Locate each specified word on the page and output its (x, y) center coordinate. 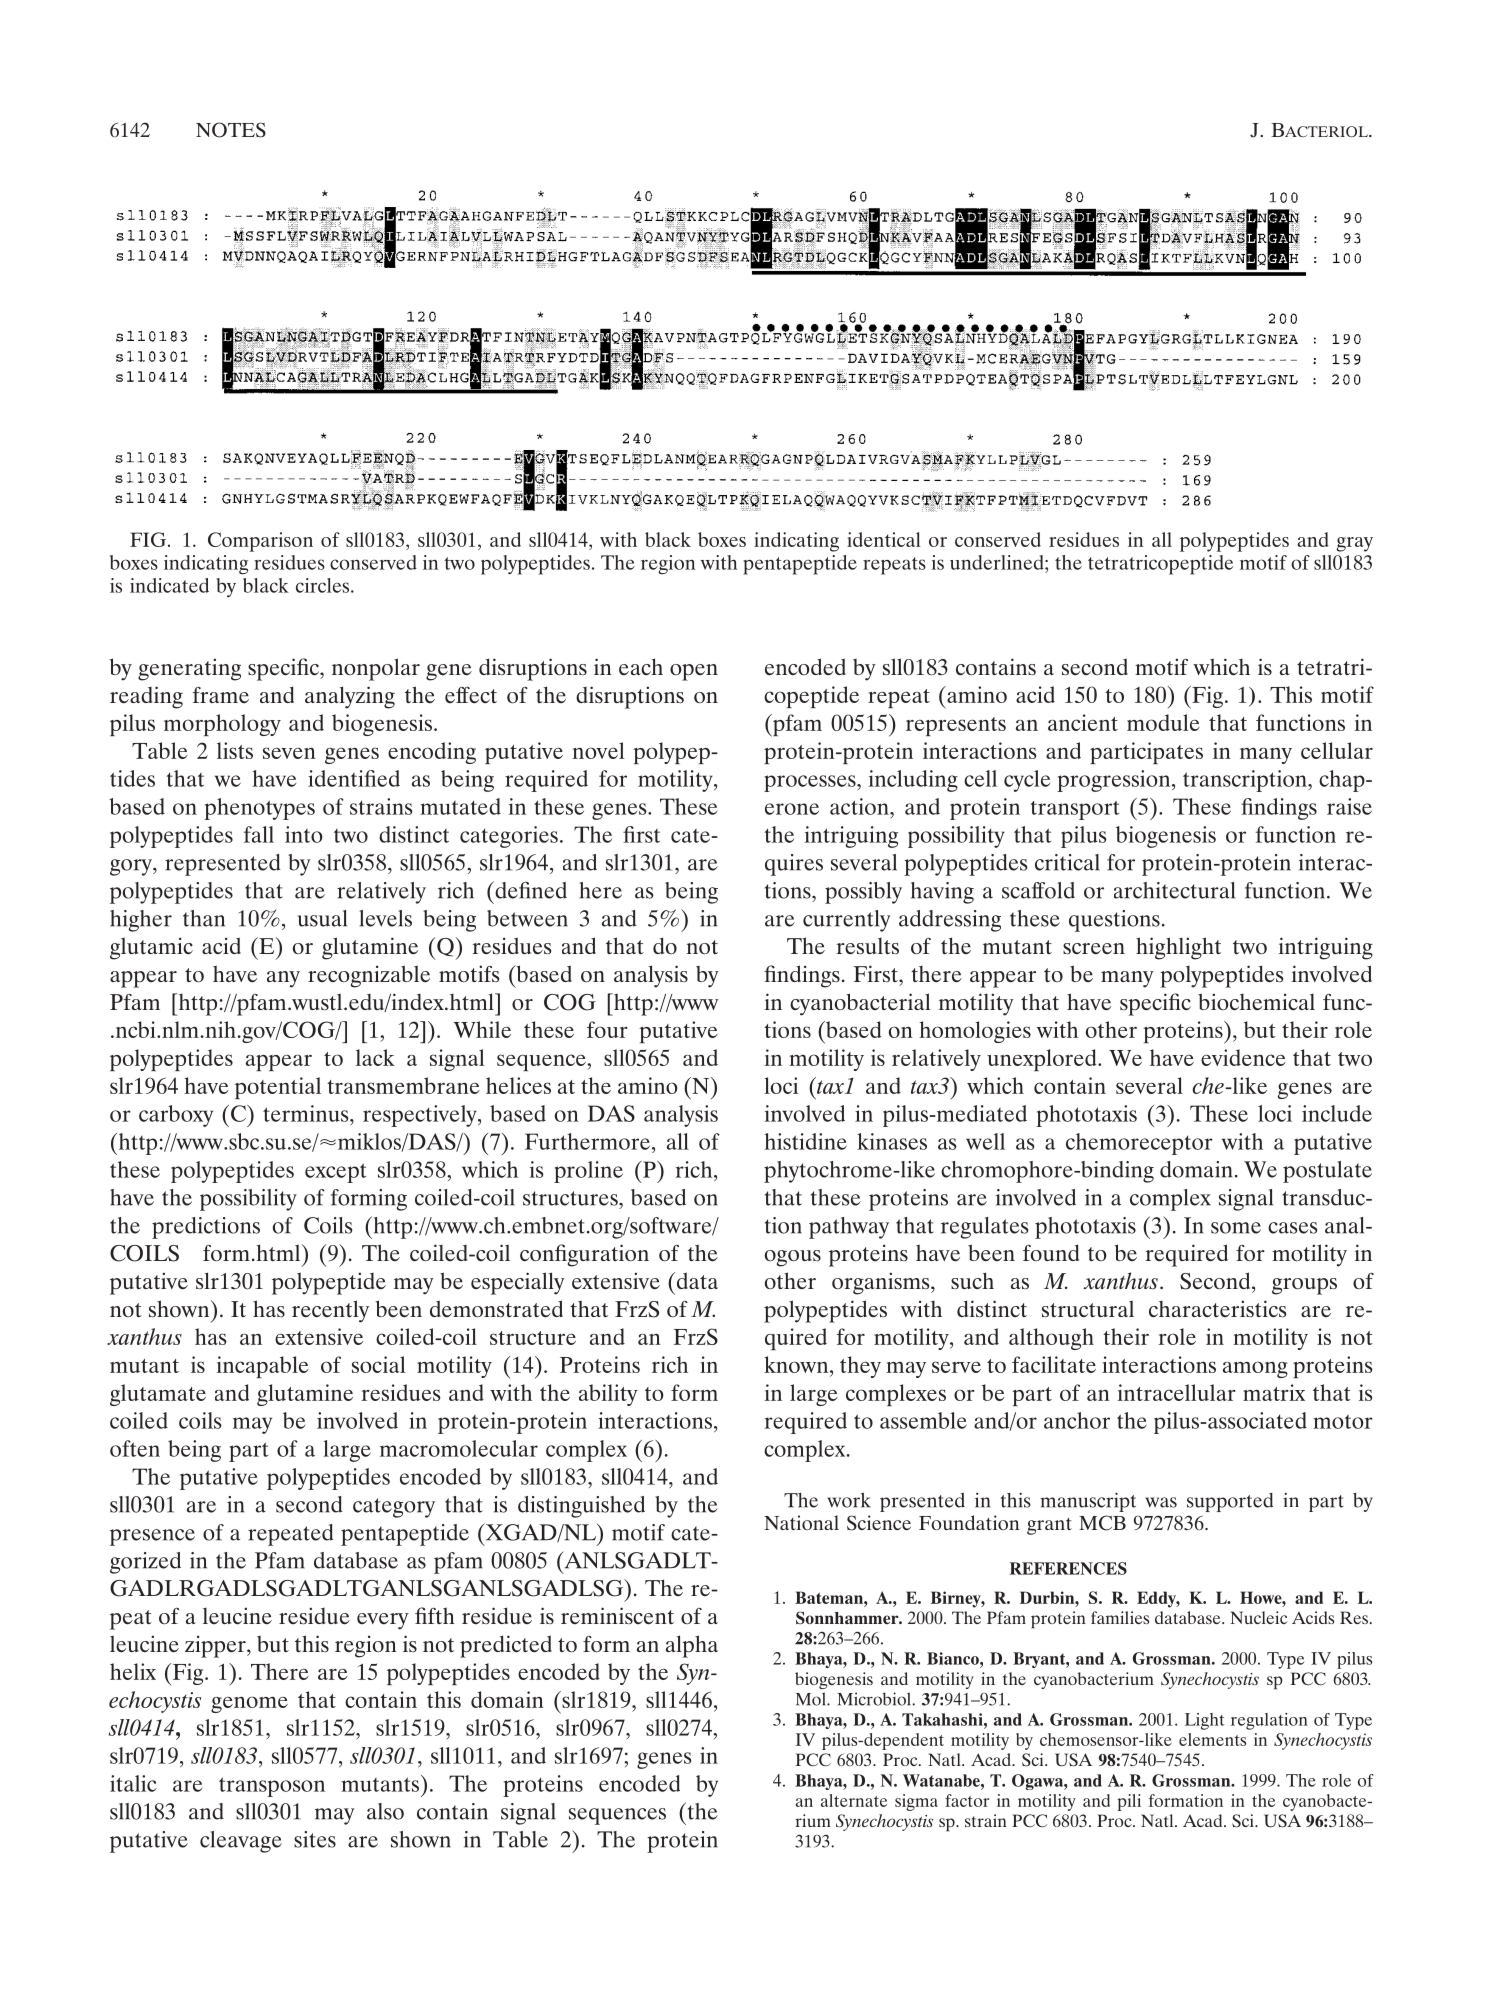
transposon (272, 1787)
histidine (805, 1141)
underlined (998, 562)
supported (1230, 1502)
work (848, 1500)
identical (884, 539)
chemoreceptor (1139, 1144)
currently (846, 921)
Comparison (260, 542)
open (694, 672)
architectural (1174, 890)
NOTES (231, 130)
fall (259, 834)
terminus (307, 1113)
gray (1354, 544)
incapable (263, 1367)
